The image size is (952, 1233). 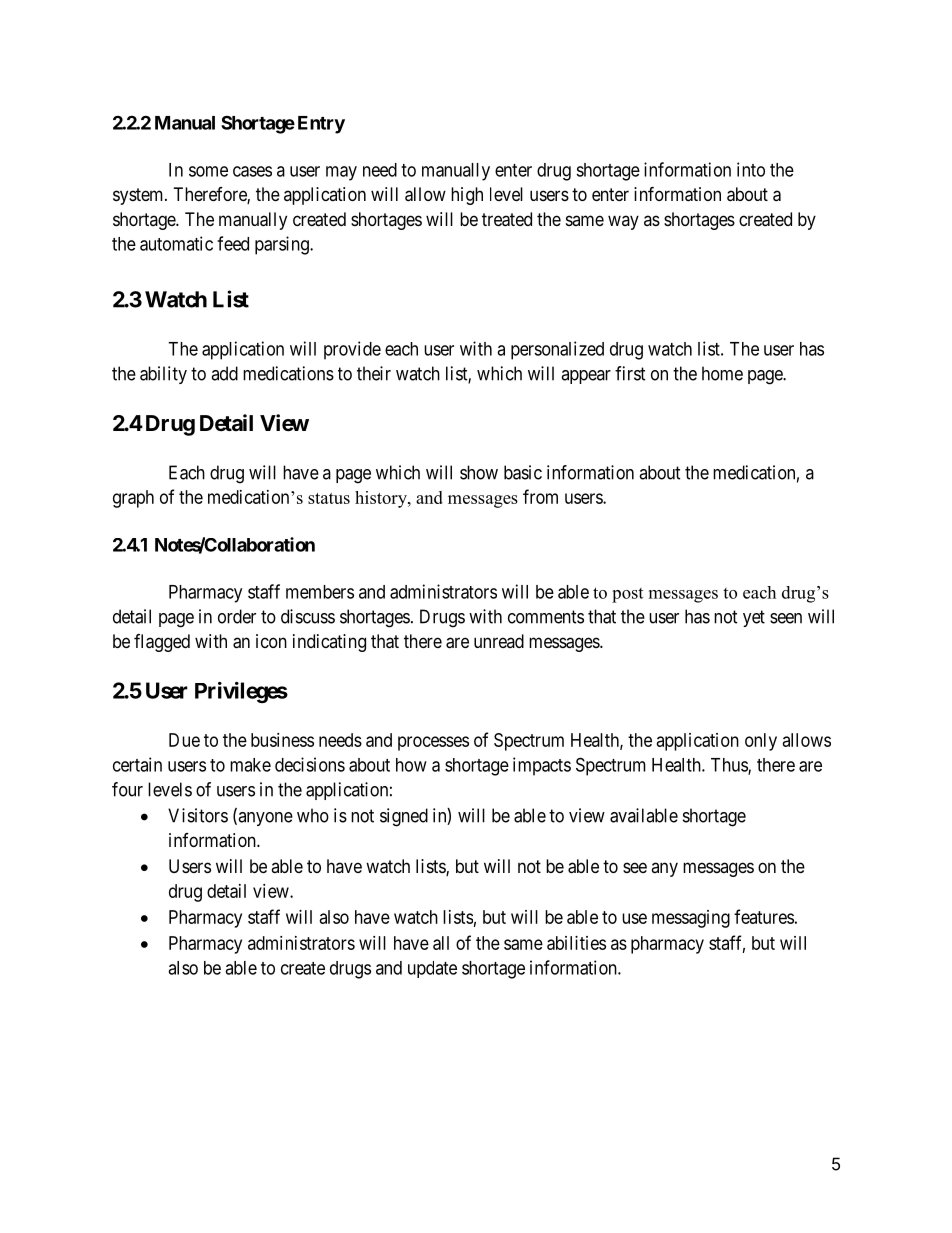 What do you see at coordinates (751, 169) in the page?
I see `into` at bounding box center [751, 169].
